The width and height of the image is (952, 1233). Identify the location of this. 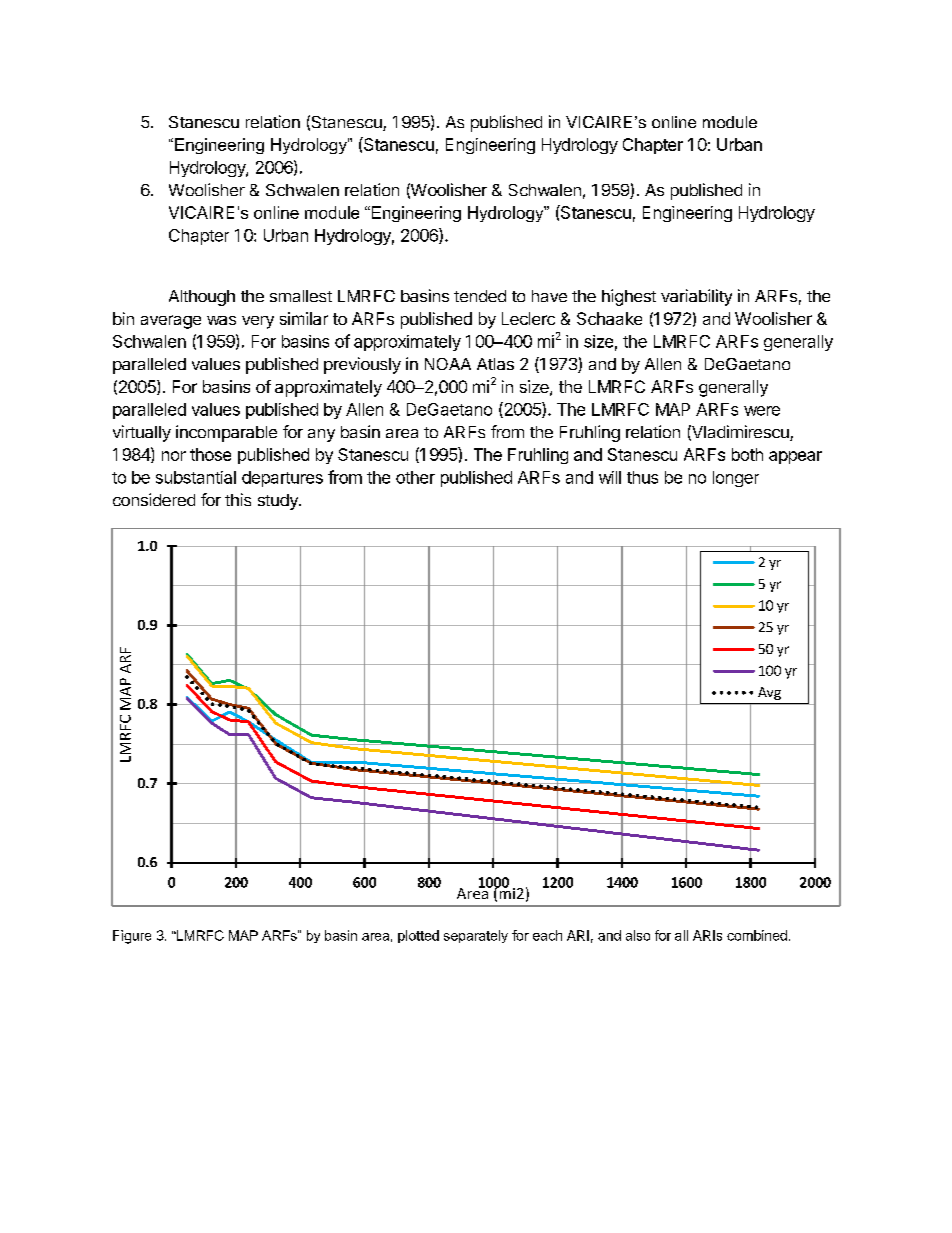
(238, 499).
